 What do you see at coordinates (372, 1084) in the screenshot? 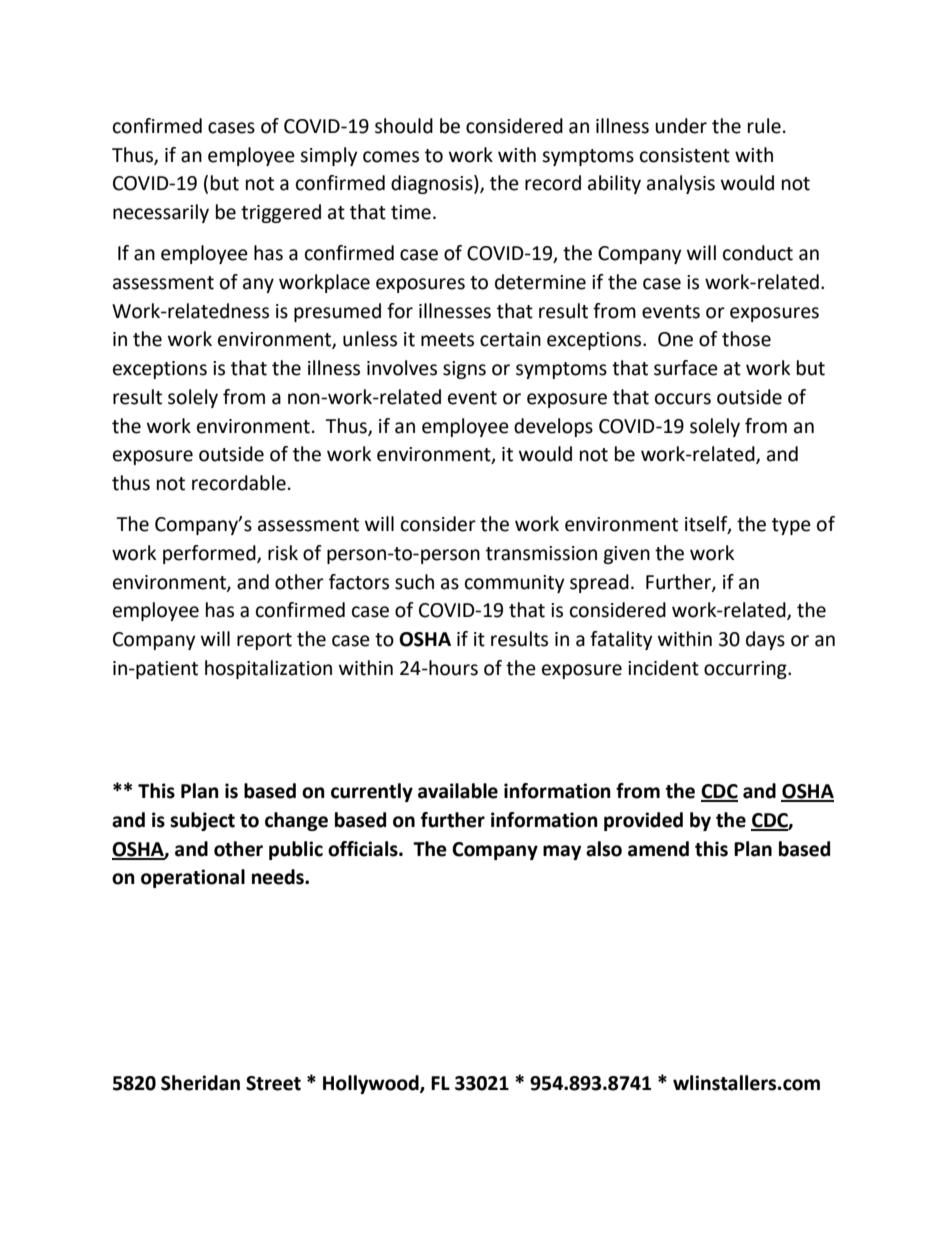
I see `Hollywood` at bounding box center [372, 1084].
